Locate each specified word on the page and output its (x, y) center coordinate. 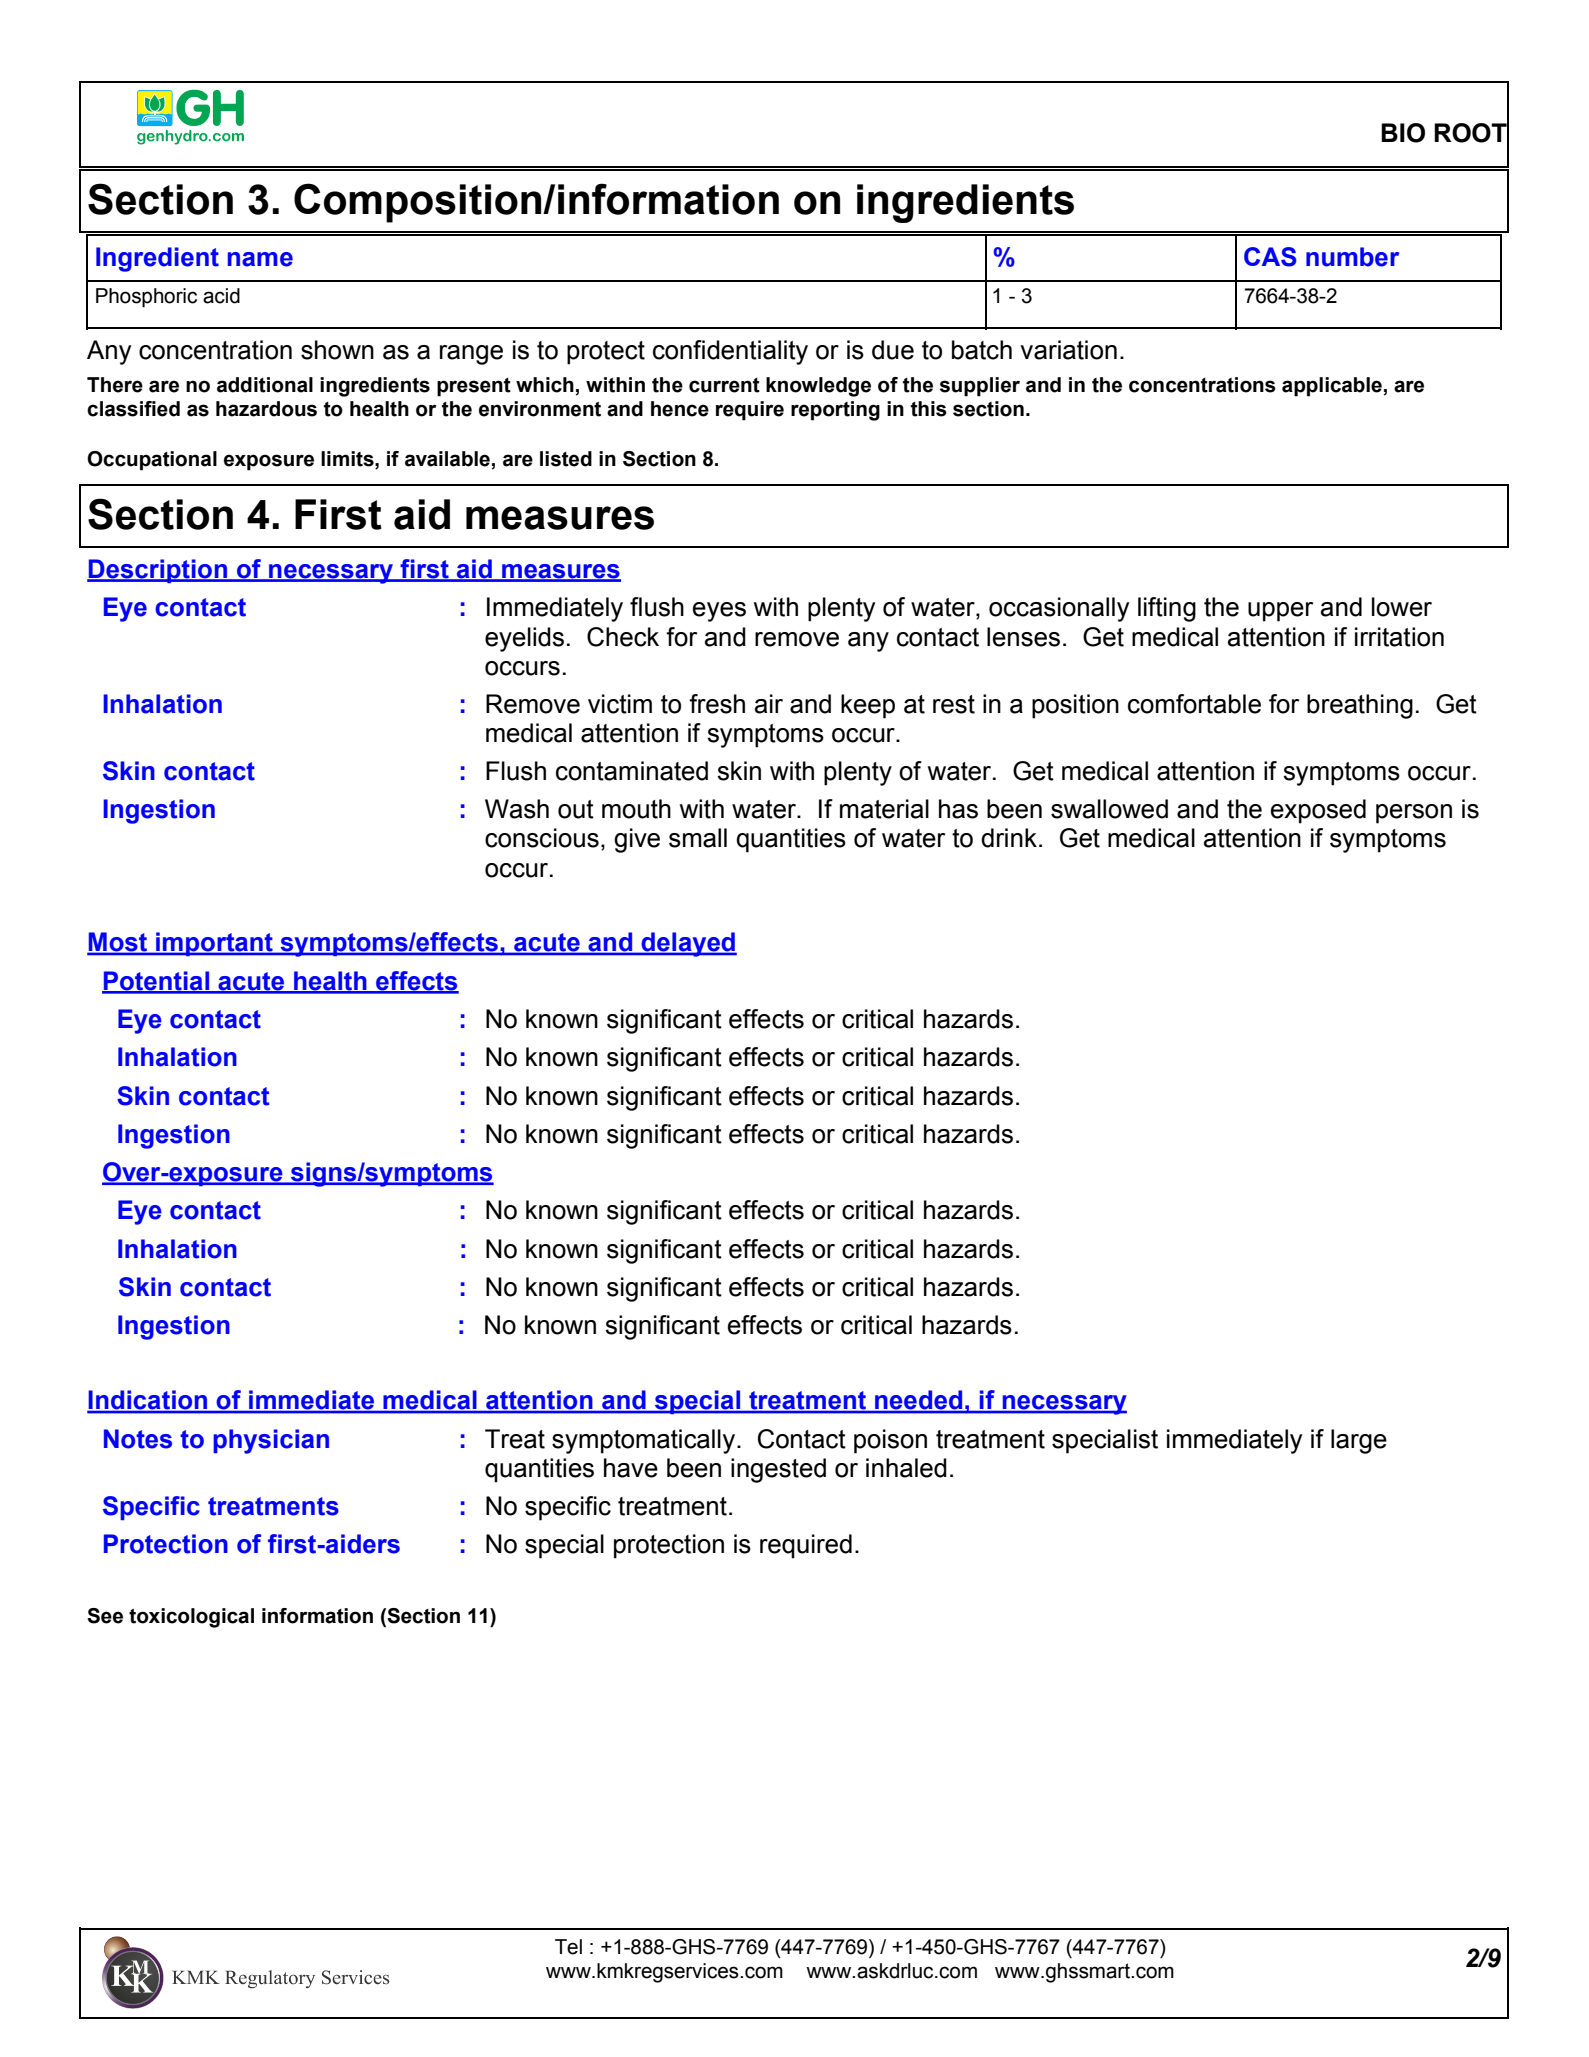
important (214, 944)
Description (158, 571)
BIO (1403, 133)
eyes (719, 612)
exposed (1318, 811)
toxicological (191, 1618)
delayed (688, 944)
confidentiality (730, 352)
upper (1280, 612)
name (260, 259)
